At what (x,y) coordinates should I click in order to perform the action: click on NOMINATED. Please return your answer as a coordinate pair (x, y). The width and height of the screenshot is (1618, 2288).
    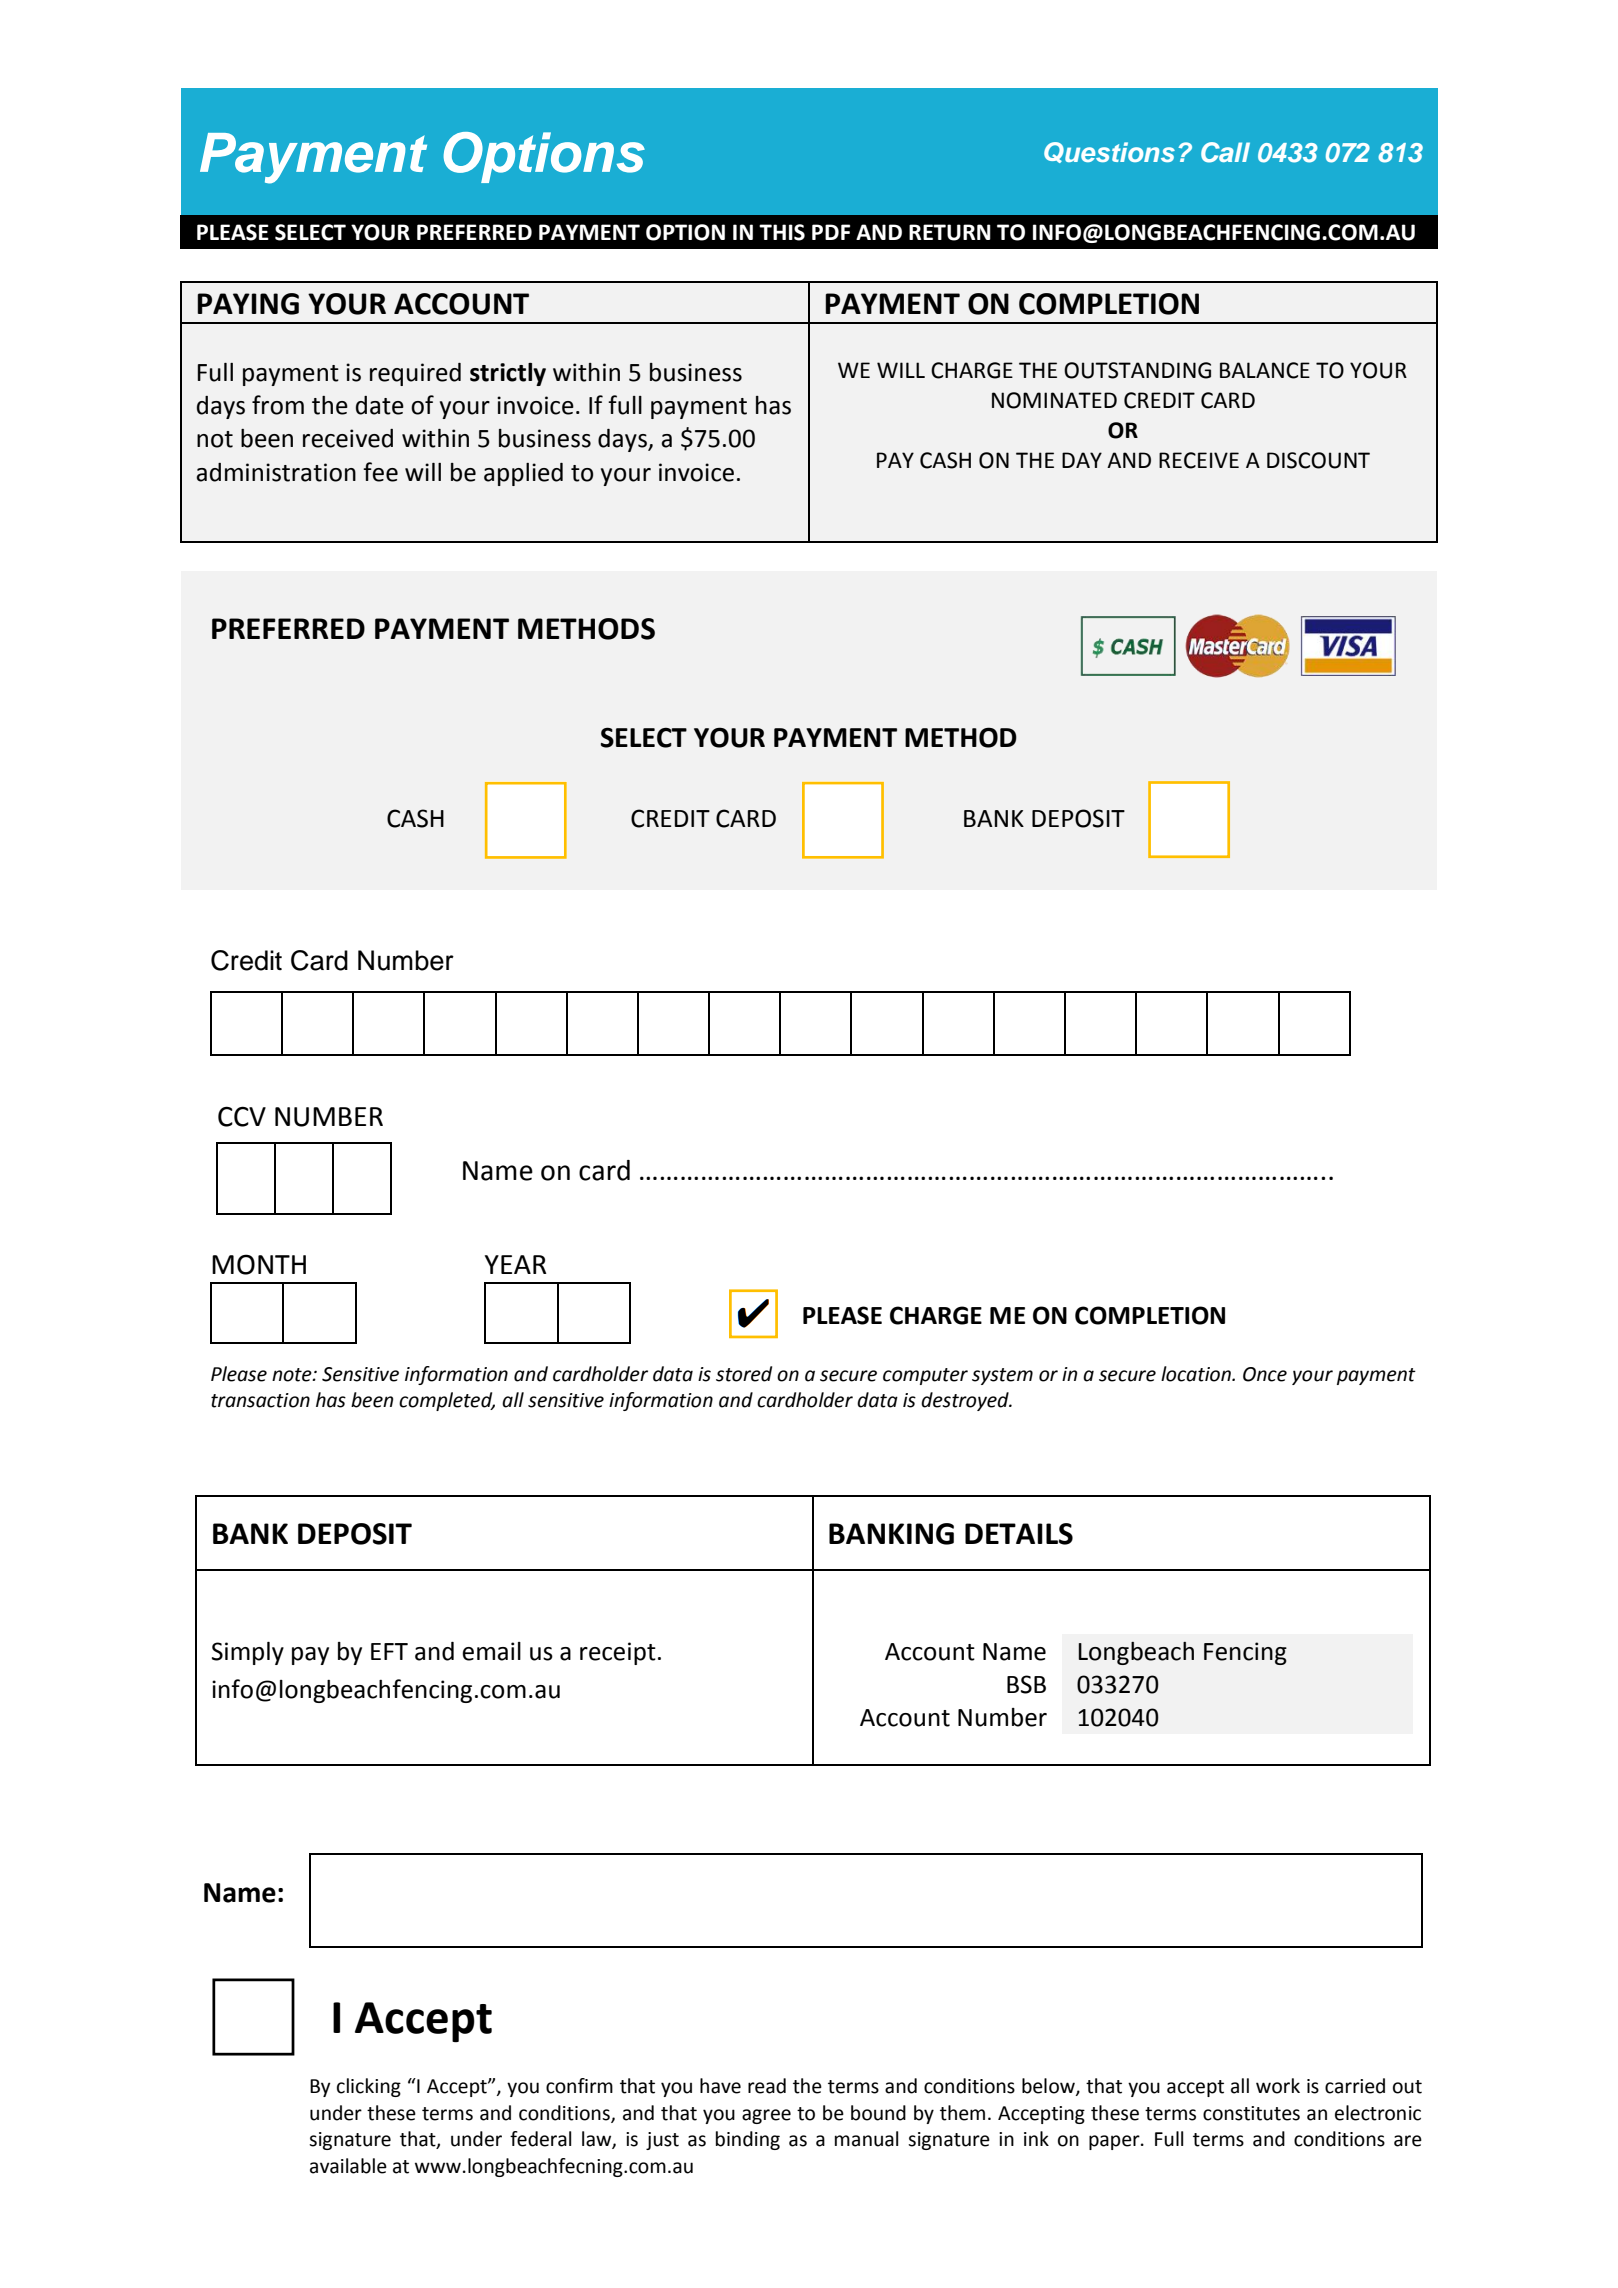
    Looking at the image, I should click on (1054, 400).
